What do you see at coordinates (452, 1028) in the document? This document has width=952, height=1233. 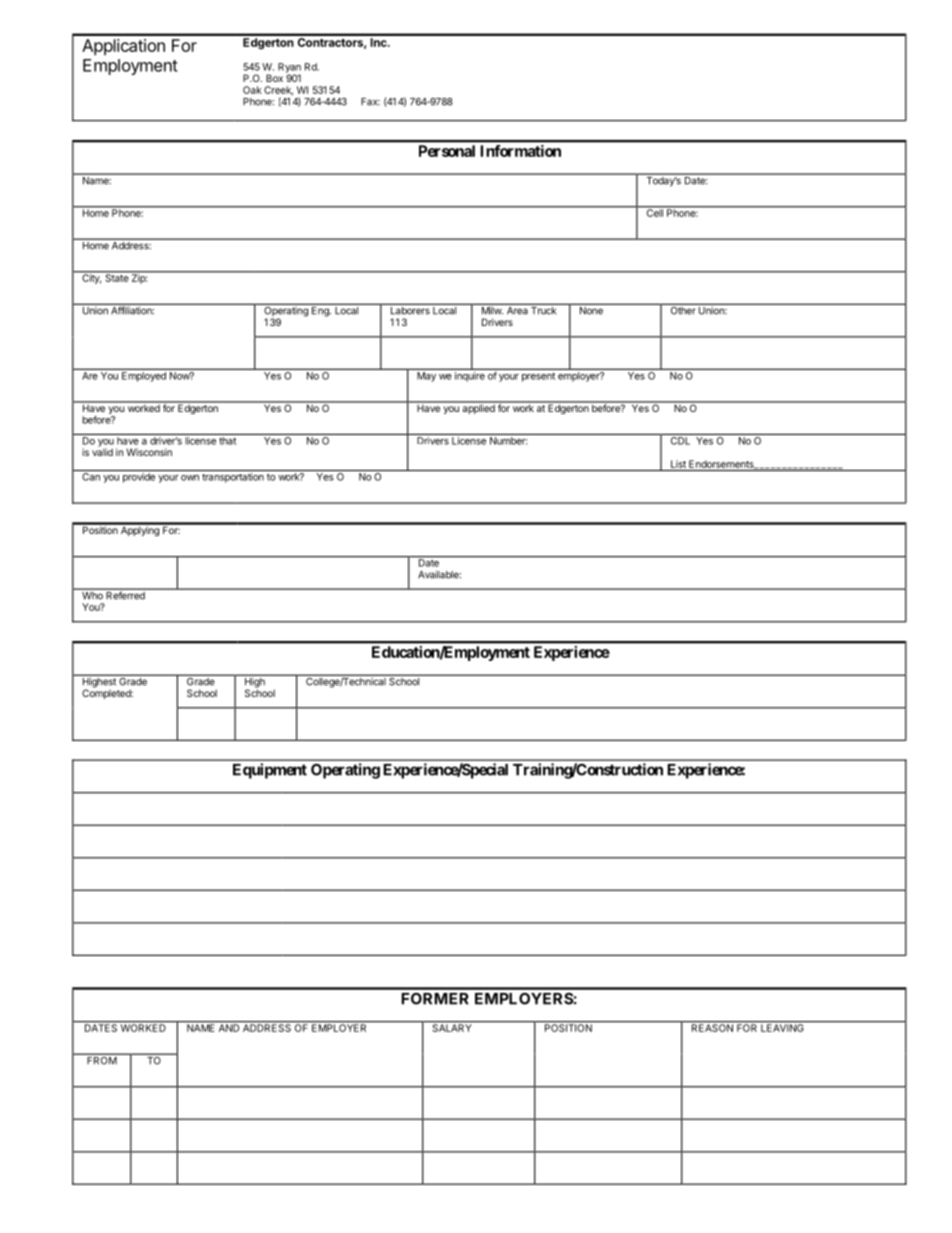 I see `SALARY` at bounding box center [452, 1028].
